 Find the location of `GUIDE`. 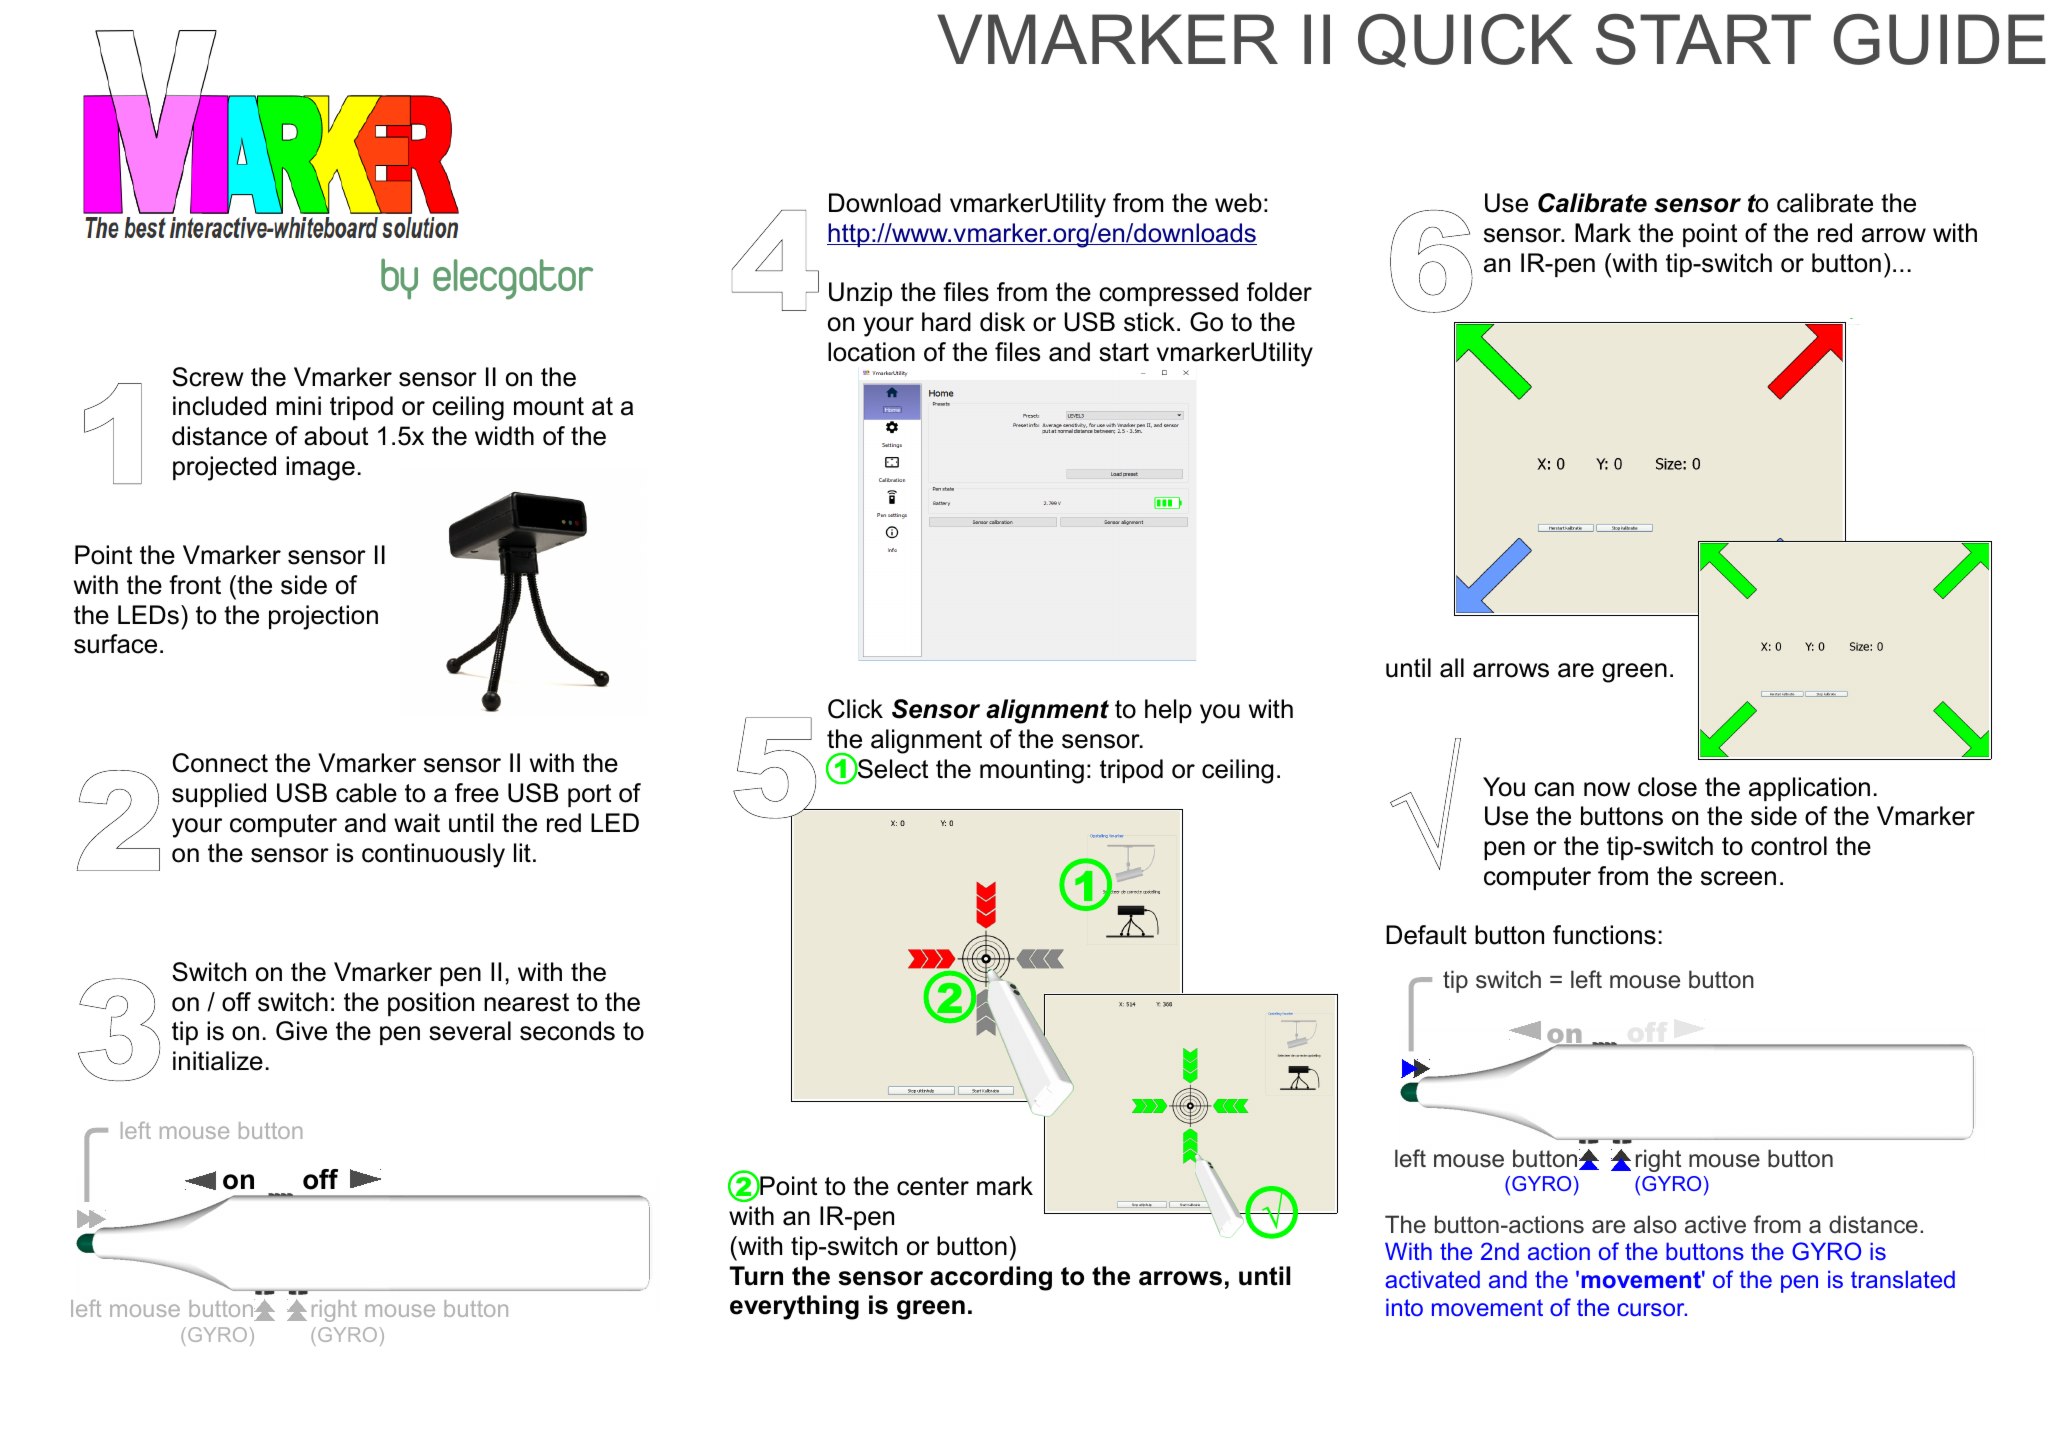

GUIDE is located at coordinates (1939, 39).
